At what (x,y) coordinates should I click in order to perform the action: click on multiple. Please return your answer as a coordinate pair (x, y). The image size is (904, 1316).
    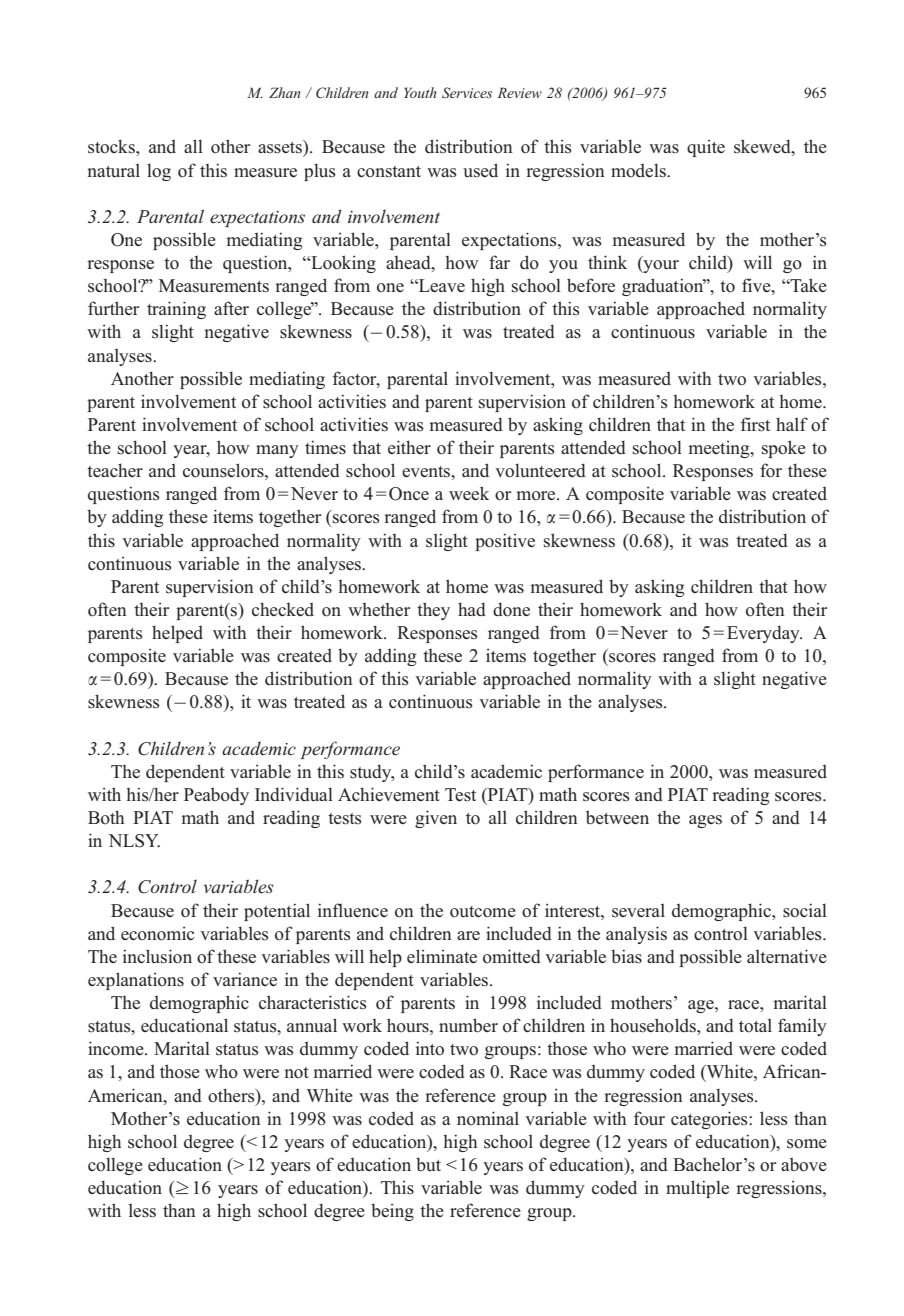
    Looking at the image, I should click on (697, 1189).
